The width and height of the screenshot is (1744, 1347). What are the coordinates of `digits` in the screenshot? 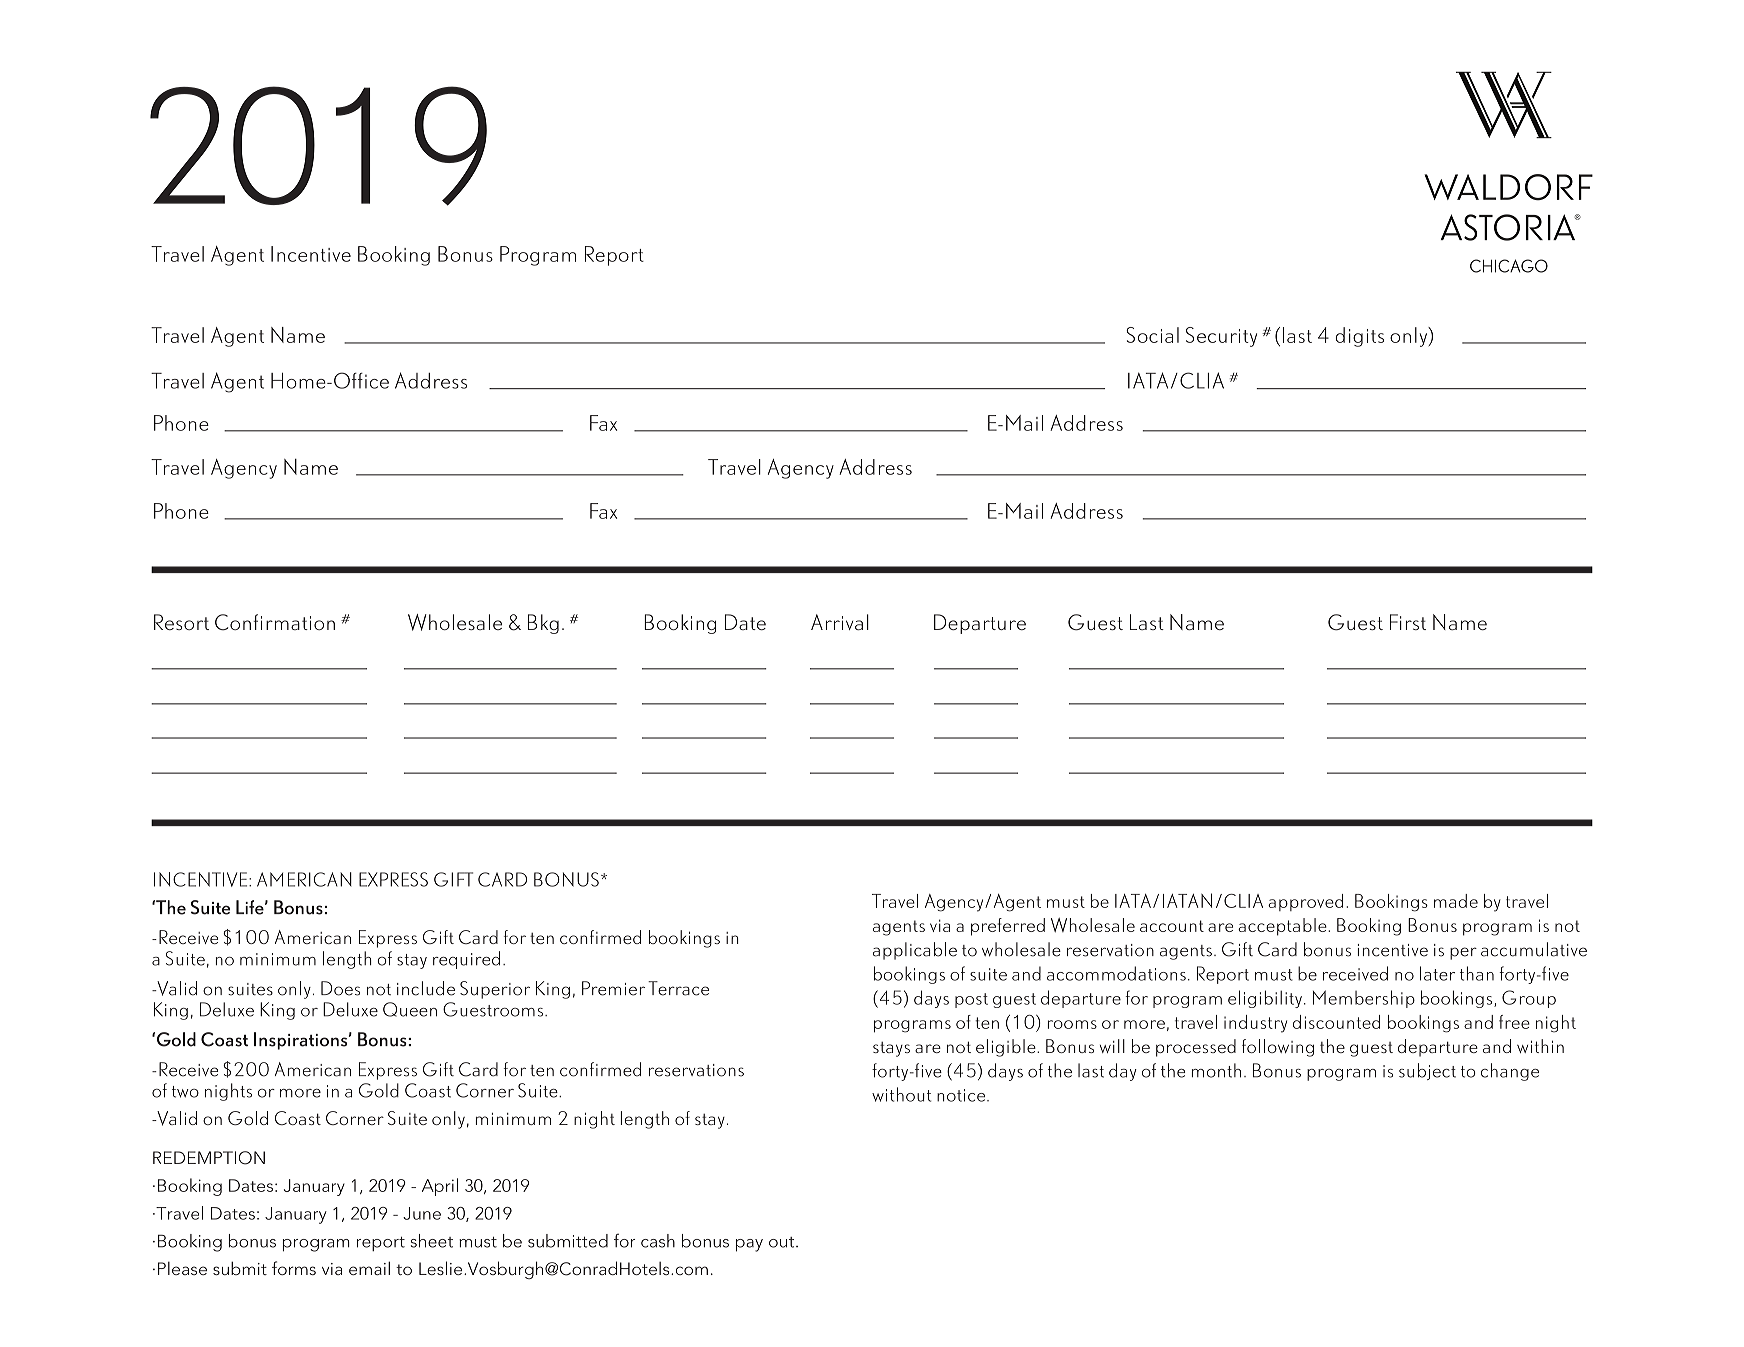 It's located at (1359, 337).
